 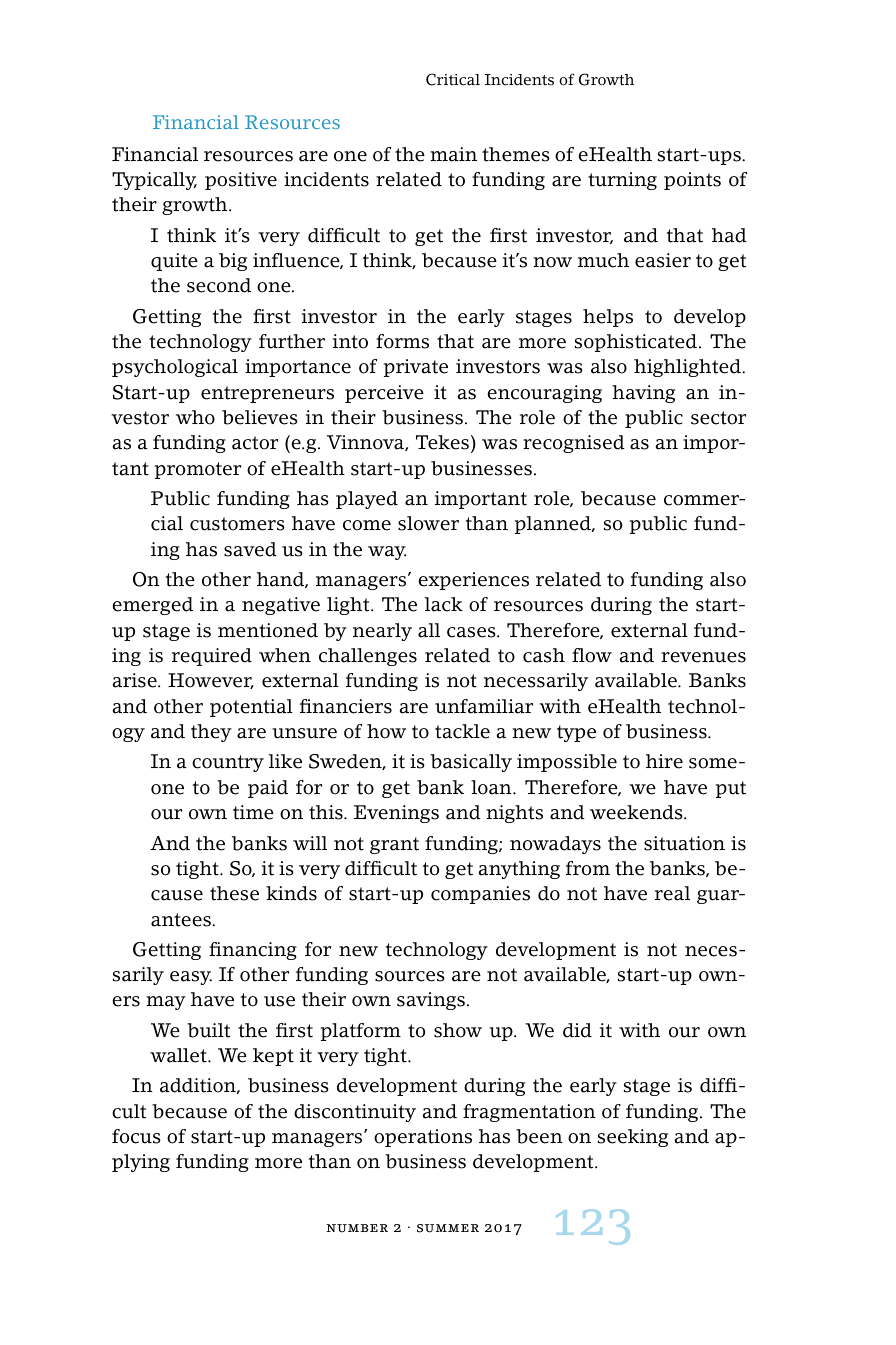 What do you see at coordinates (448, 1228) in the image?
I see `summer` at bounding box center [448, 1228].
